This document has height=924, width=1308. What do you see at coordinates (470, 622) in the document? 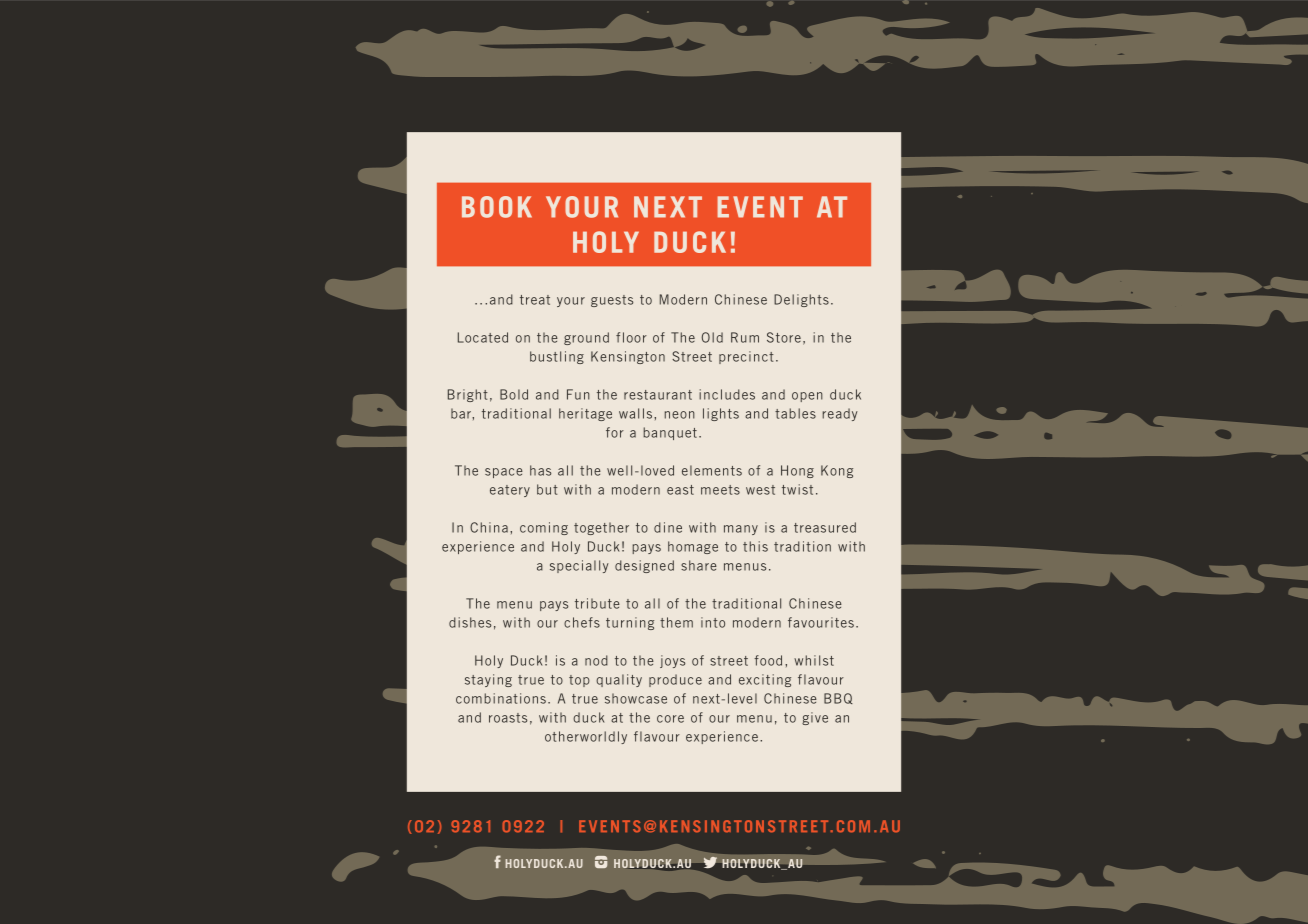
I see `dishes` at bounding box center [470, 622].
